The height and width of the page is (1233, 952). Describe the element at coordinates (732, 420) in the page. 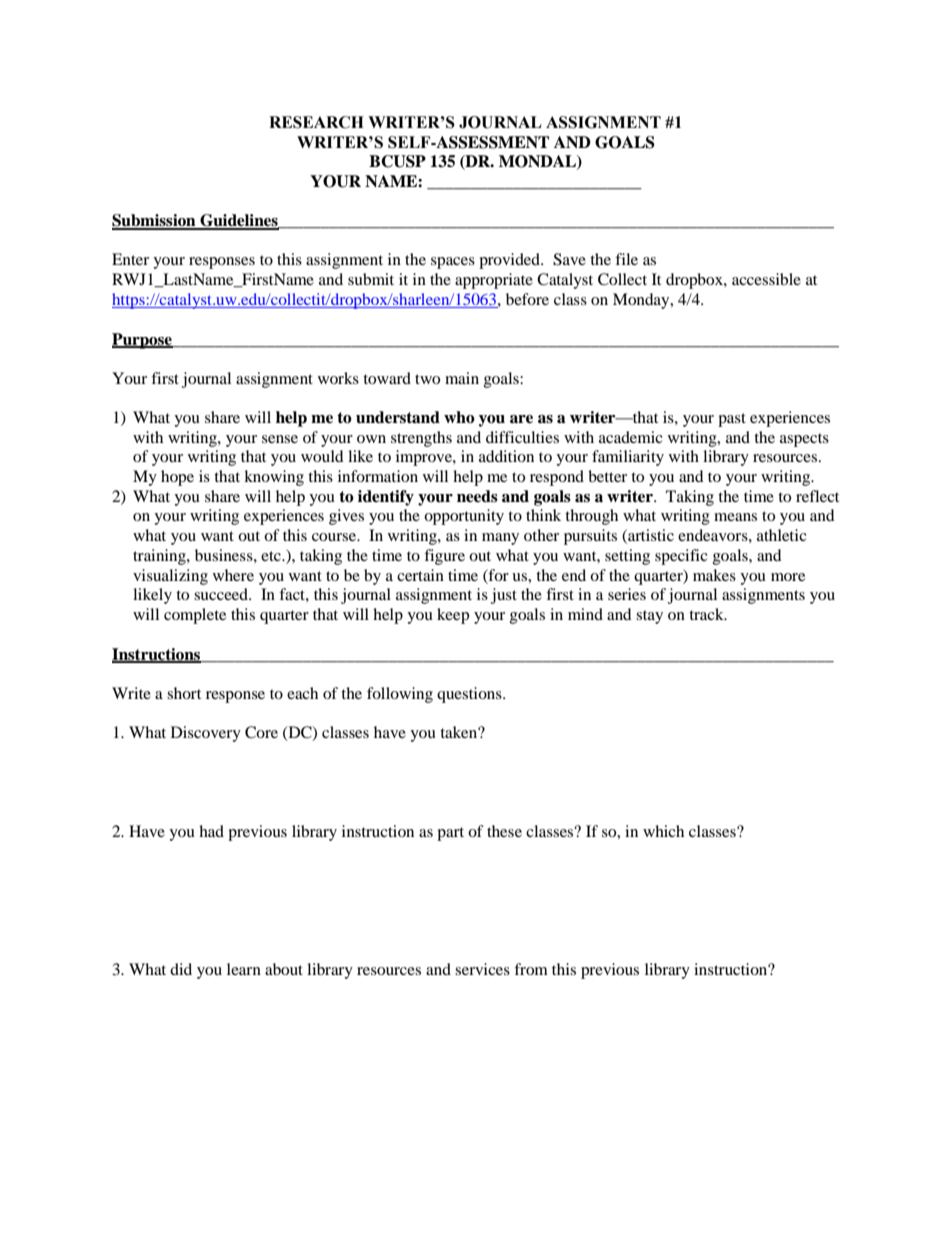

I see `past` at that location.
